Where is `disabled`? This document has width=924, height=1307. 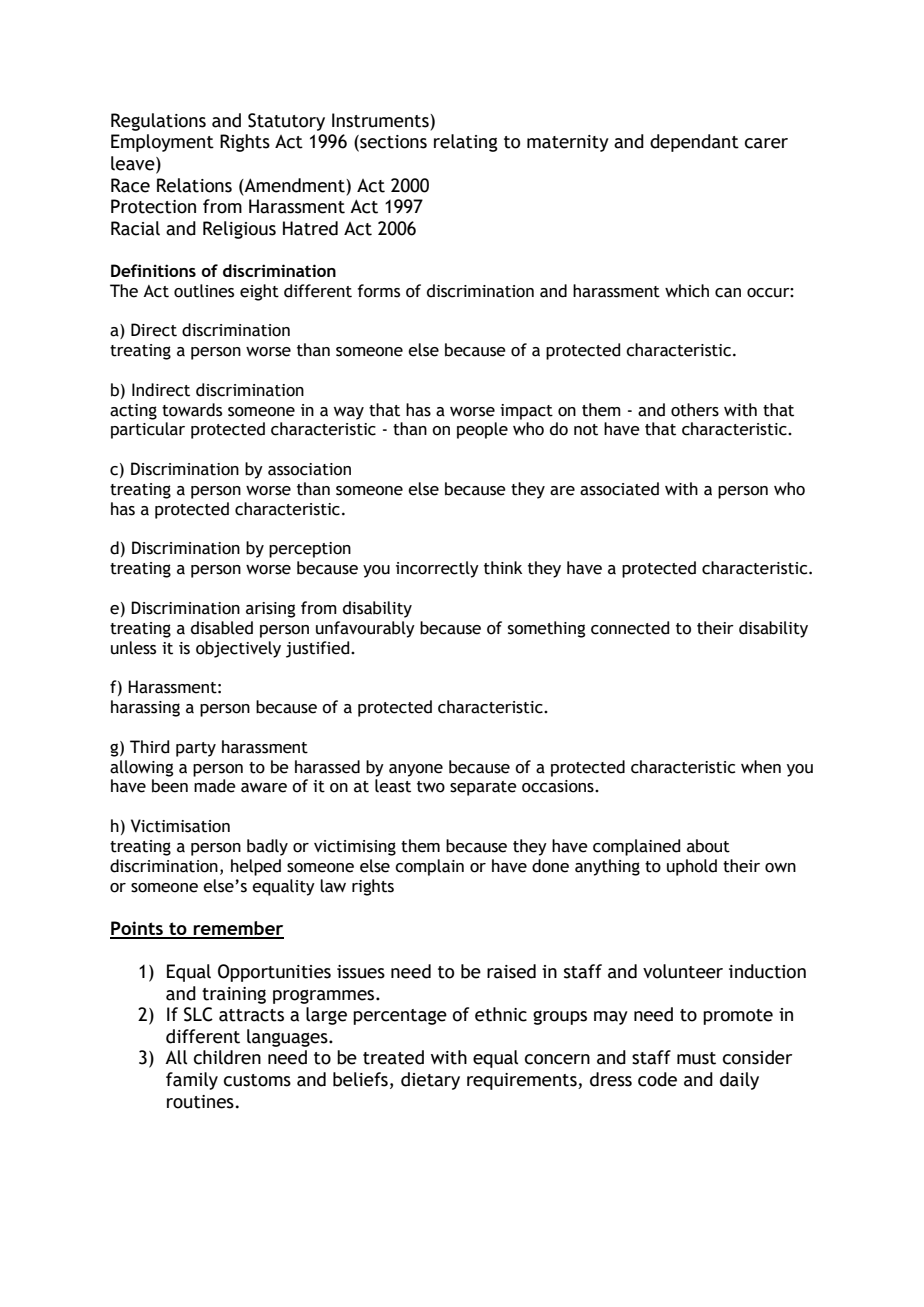
disabled is located at coordinates (222, 628).
